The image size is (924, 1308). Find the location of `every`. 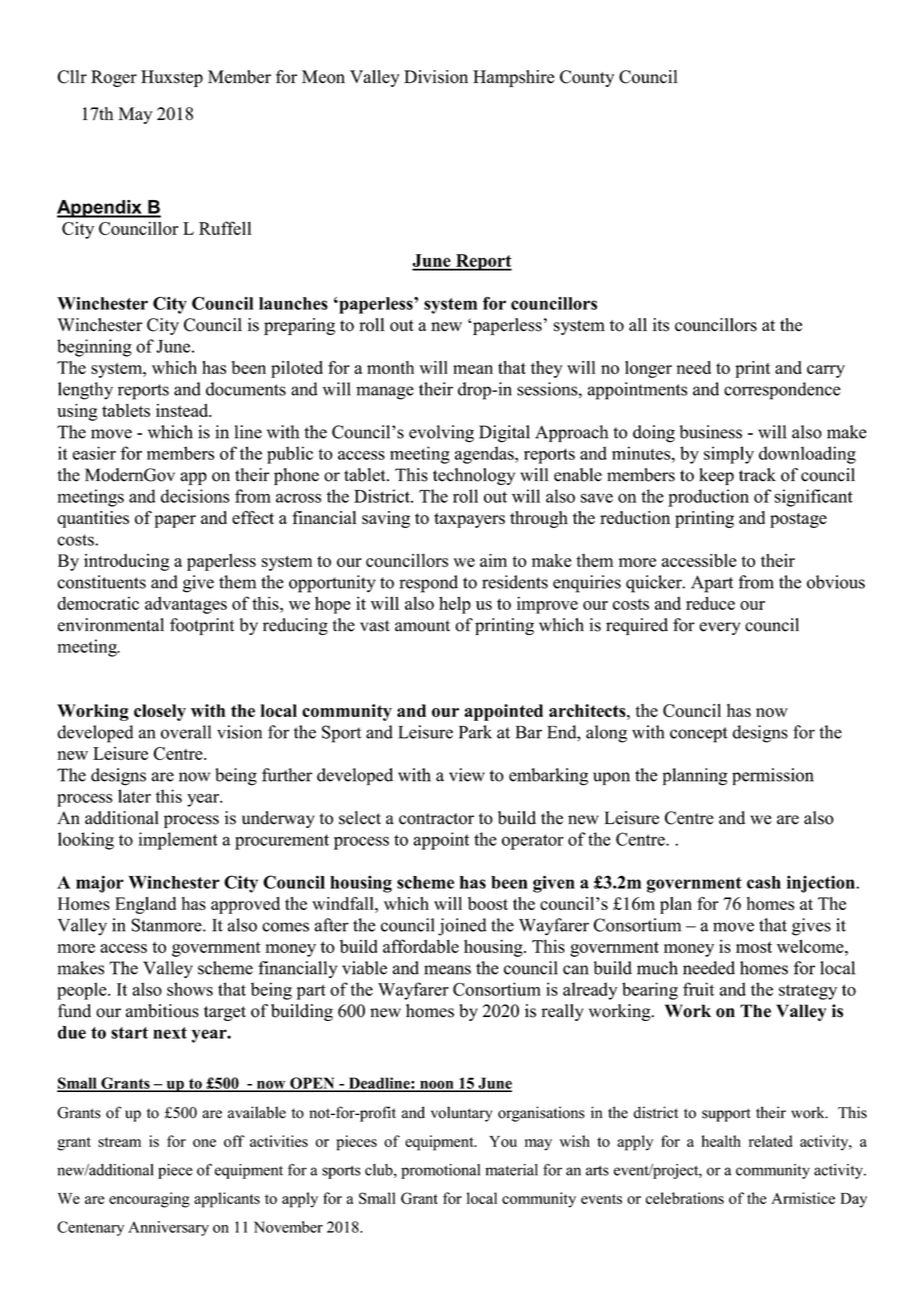

every is located at coordinates (719, 628).
